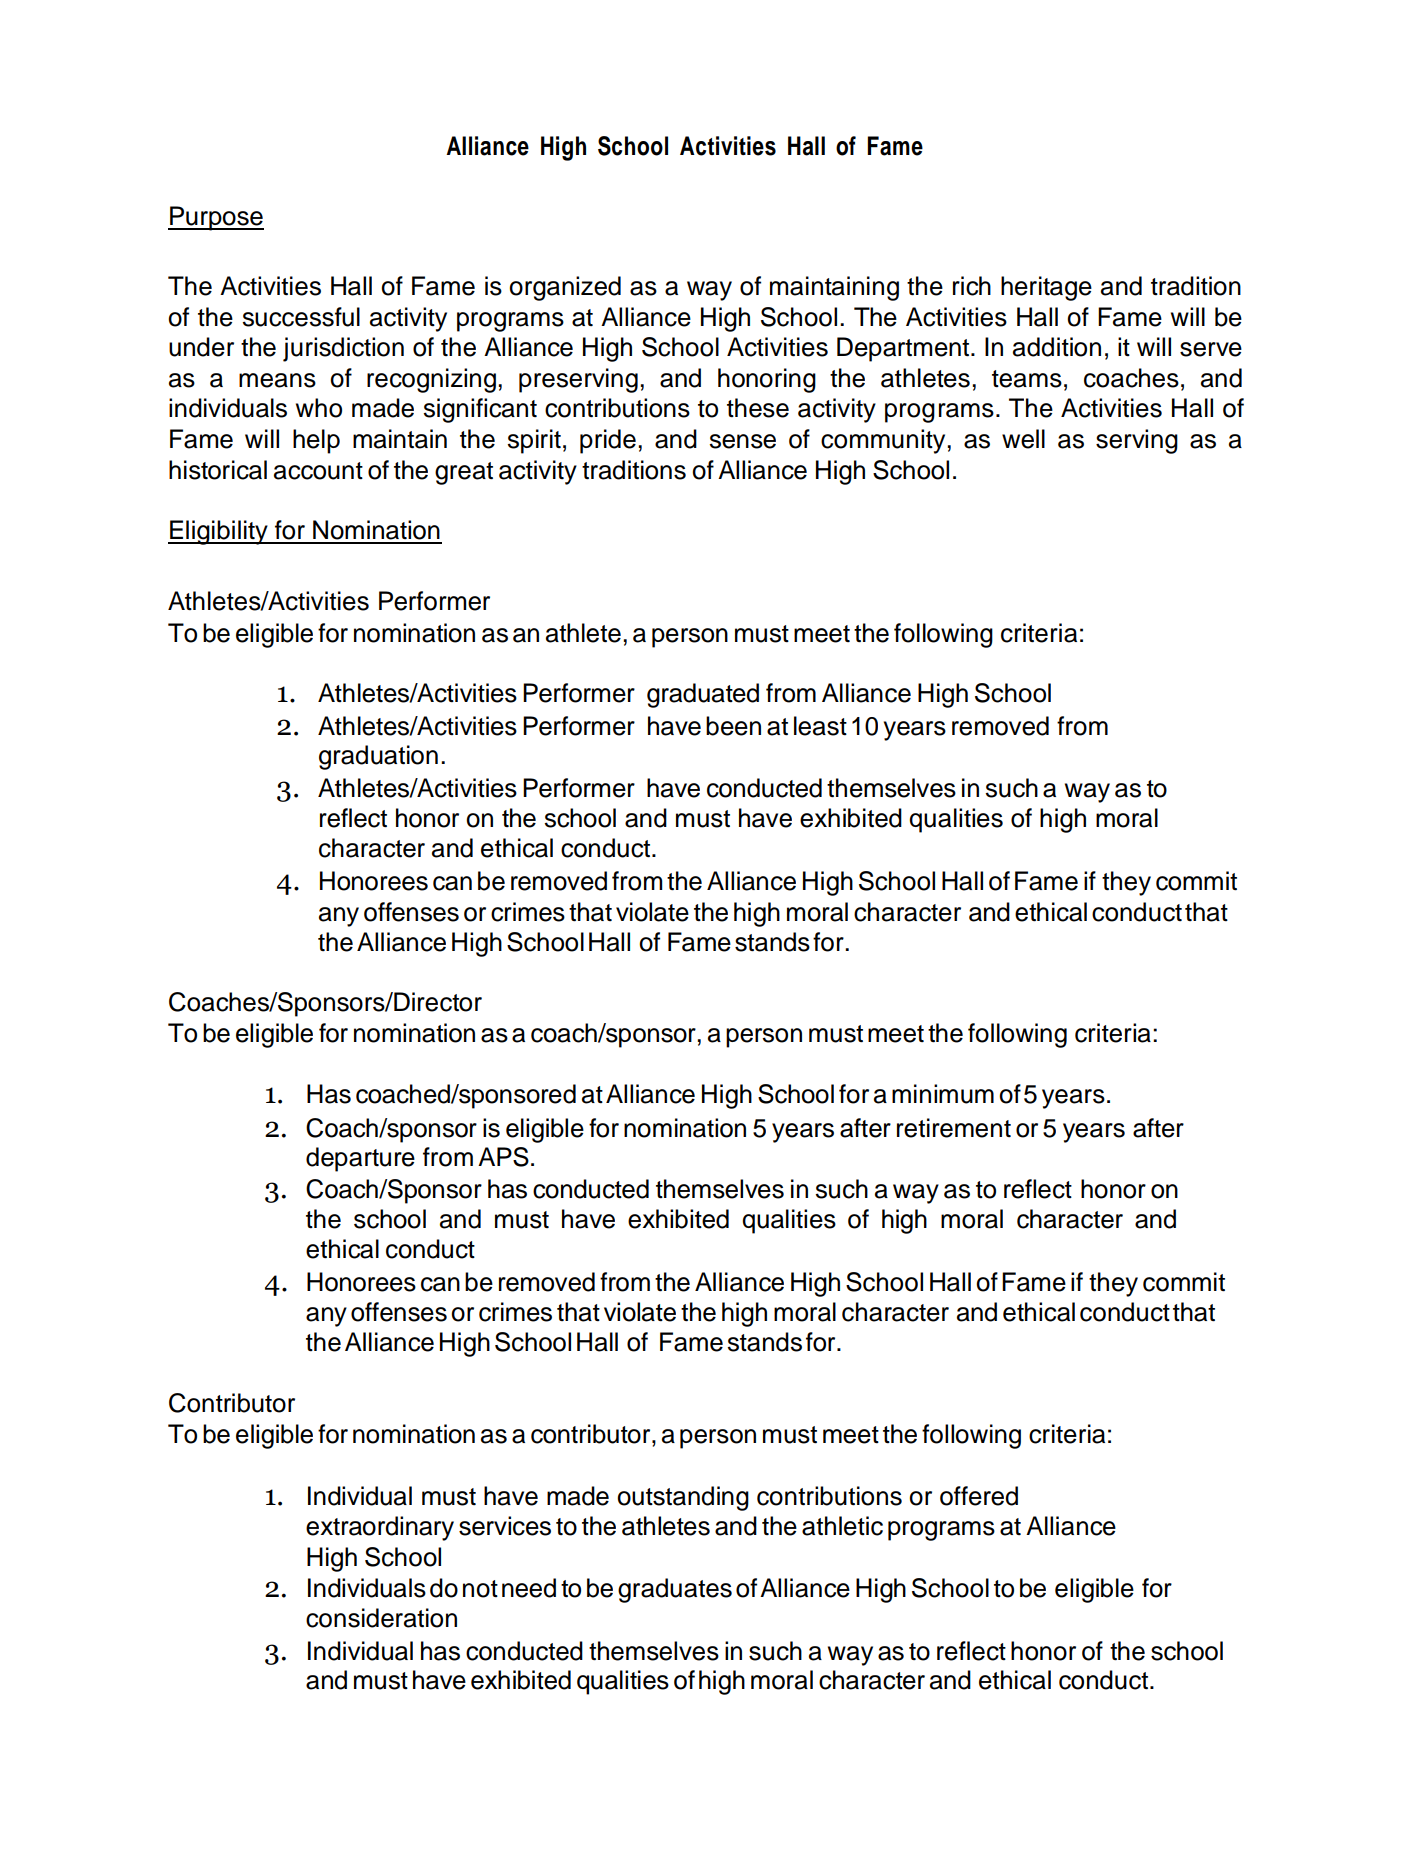  What do you see at coordinates (301, 317) in the image?
I see `successful` at bounding box center [301, 317].
